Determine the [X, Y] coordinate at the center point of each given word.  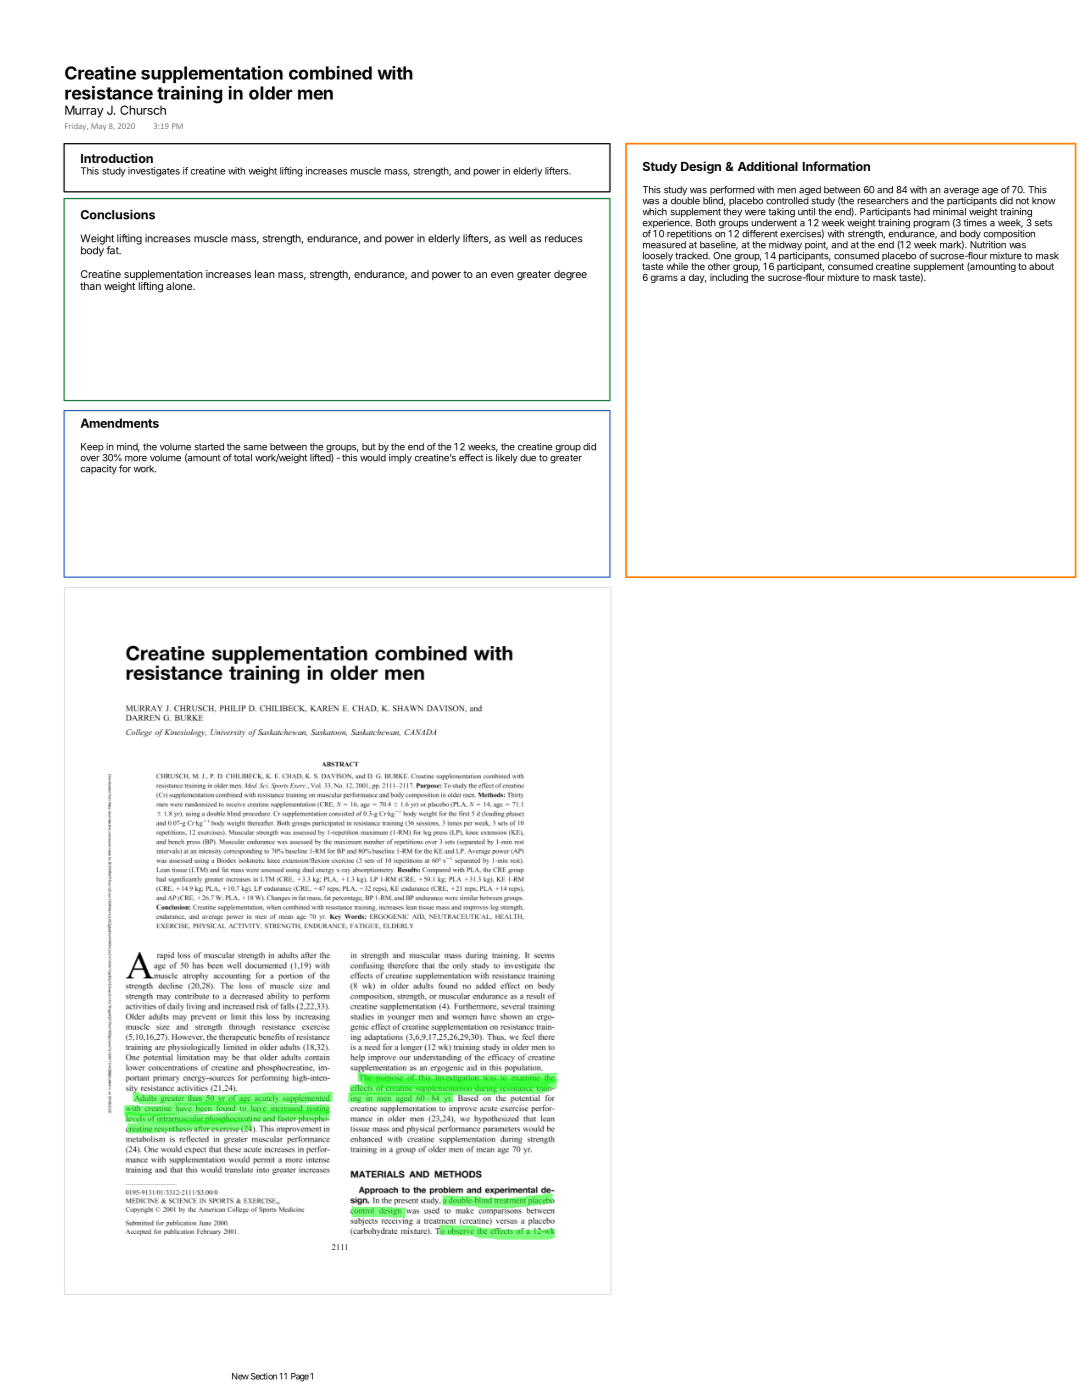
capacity [98, 470]
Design [701, 167]
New [240, 1376]
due [528, 458]
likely [507, 459]
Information [836, 166]
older [271, 93]
